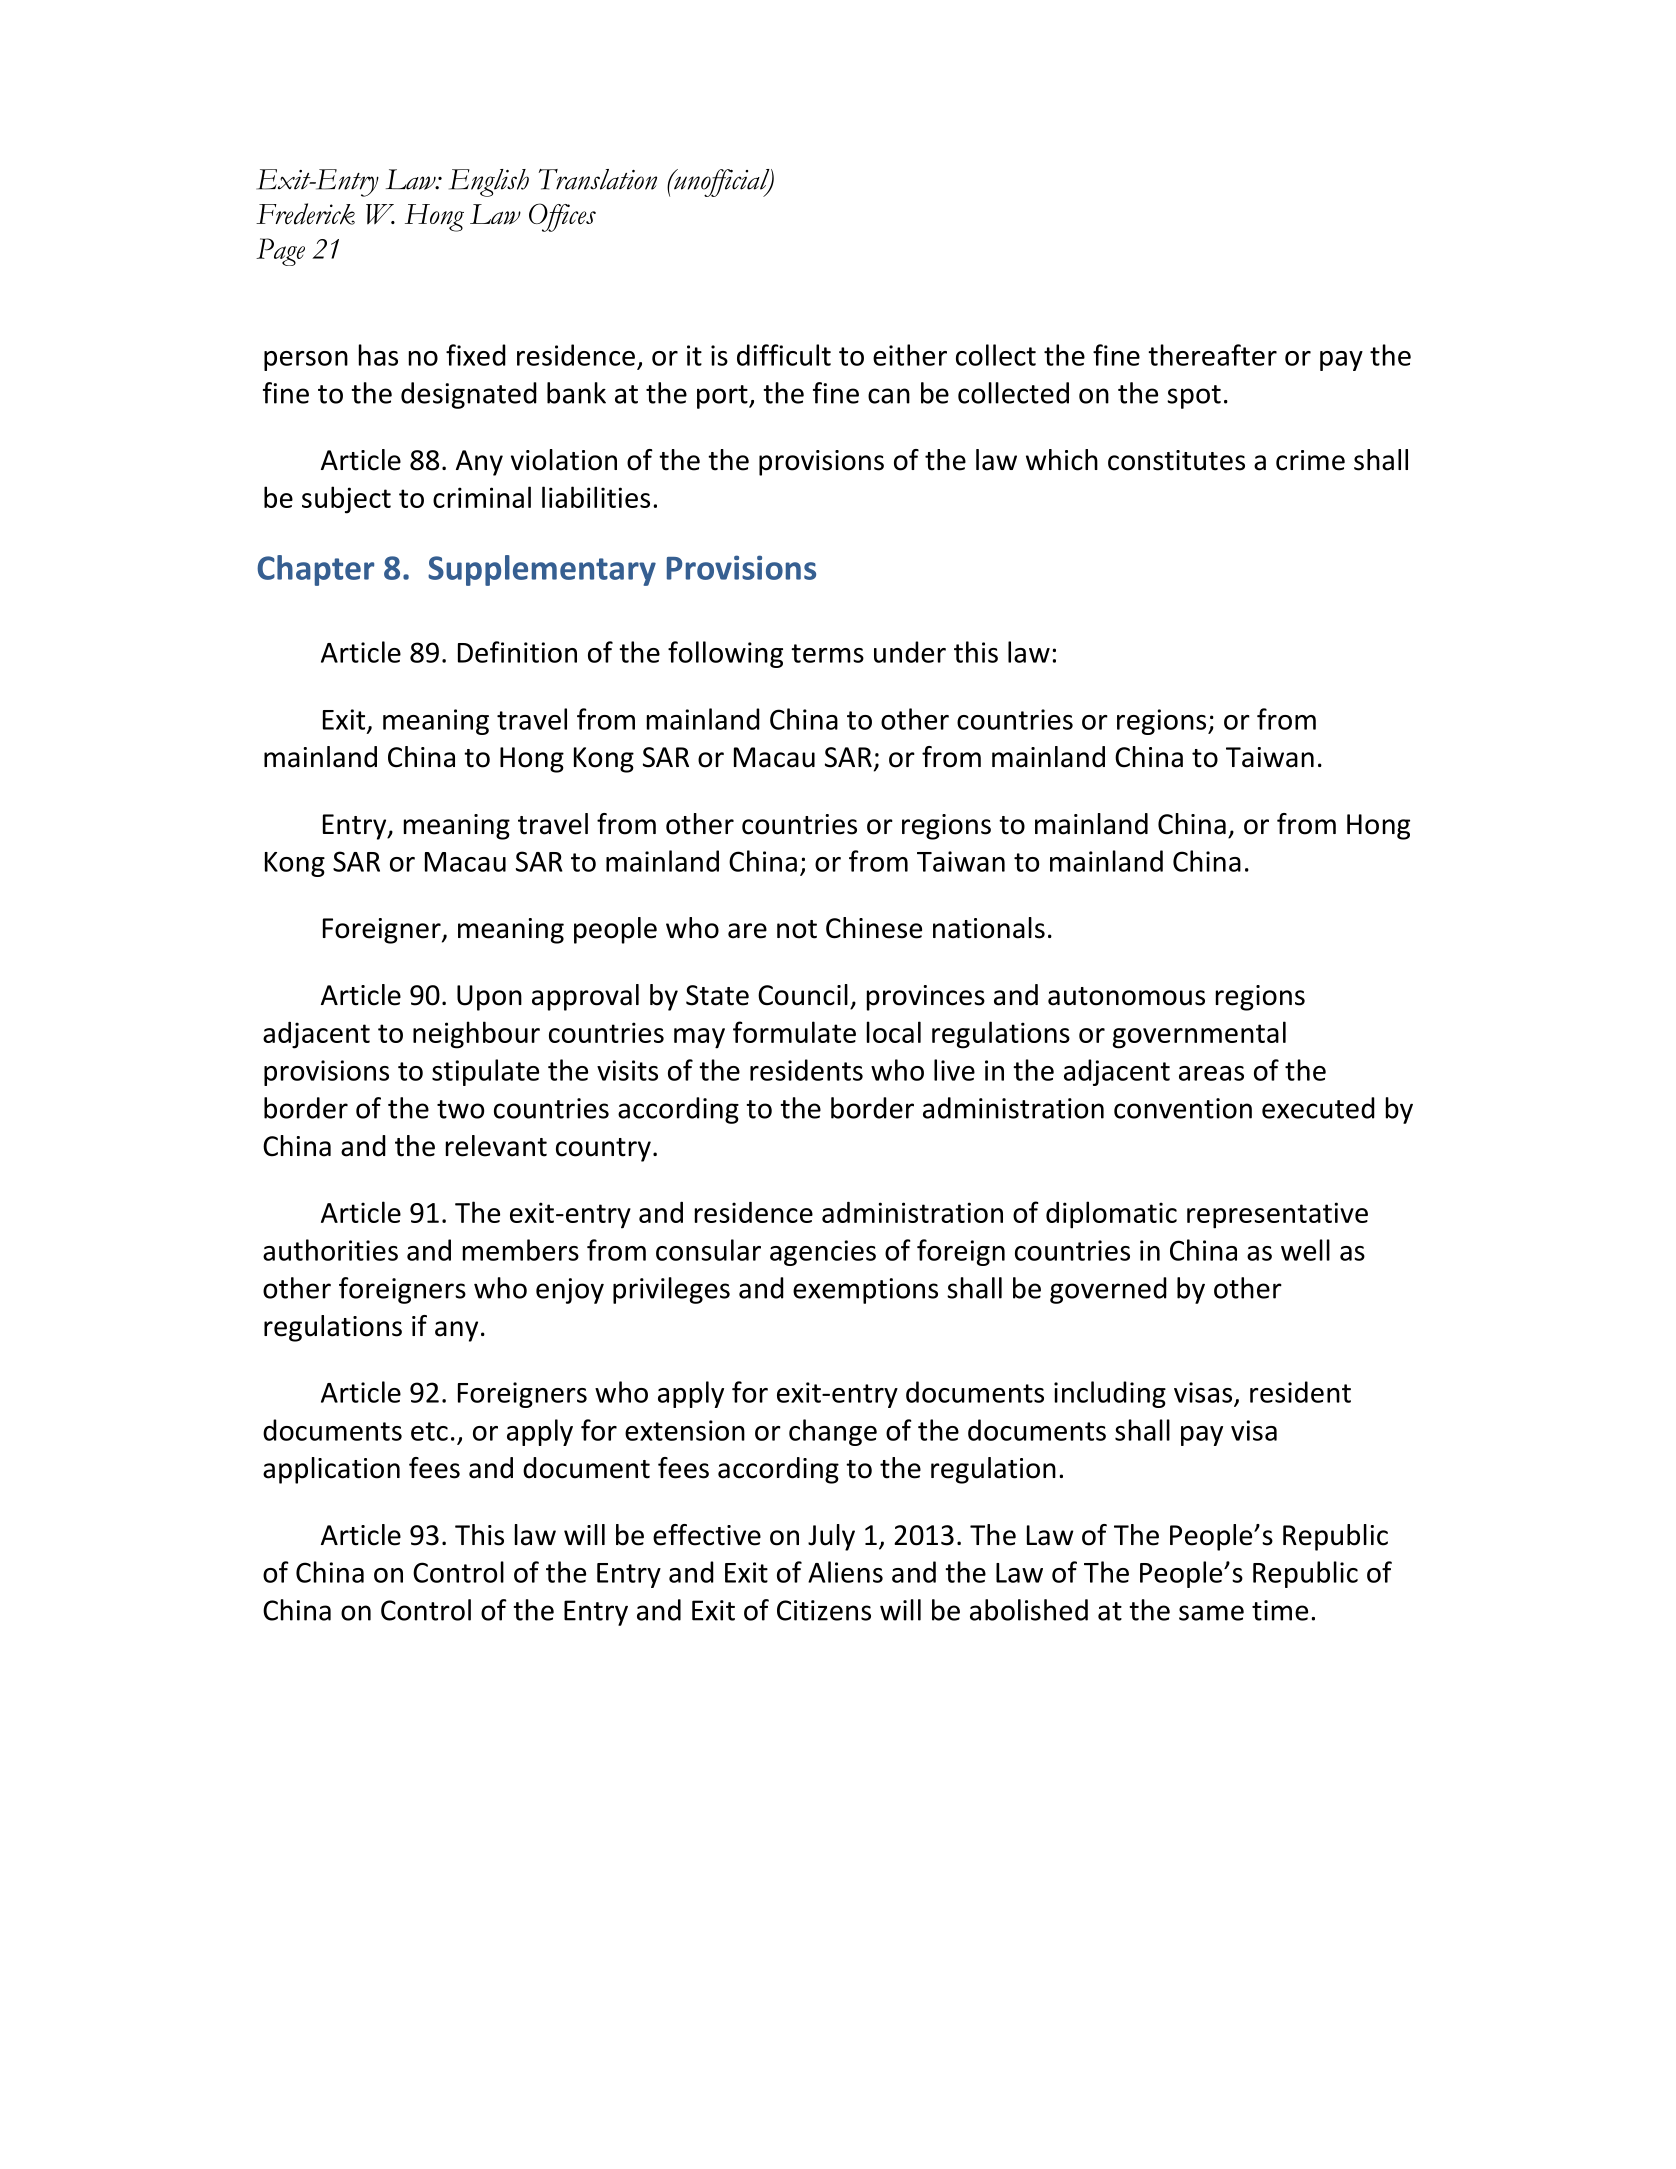 The height and width of the screenshot is (2169, 1676). Describe the element at coordinates (1211, 1613) in the screenshot. I see `same` at that location.
